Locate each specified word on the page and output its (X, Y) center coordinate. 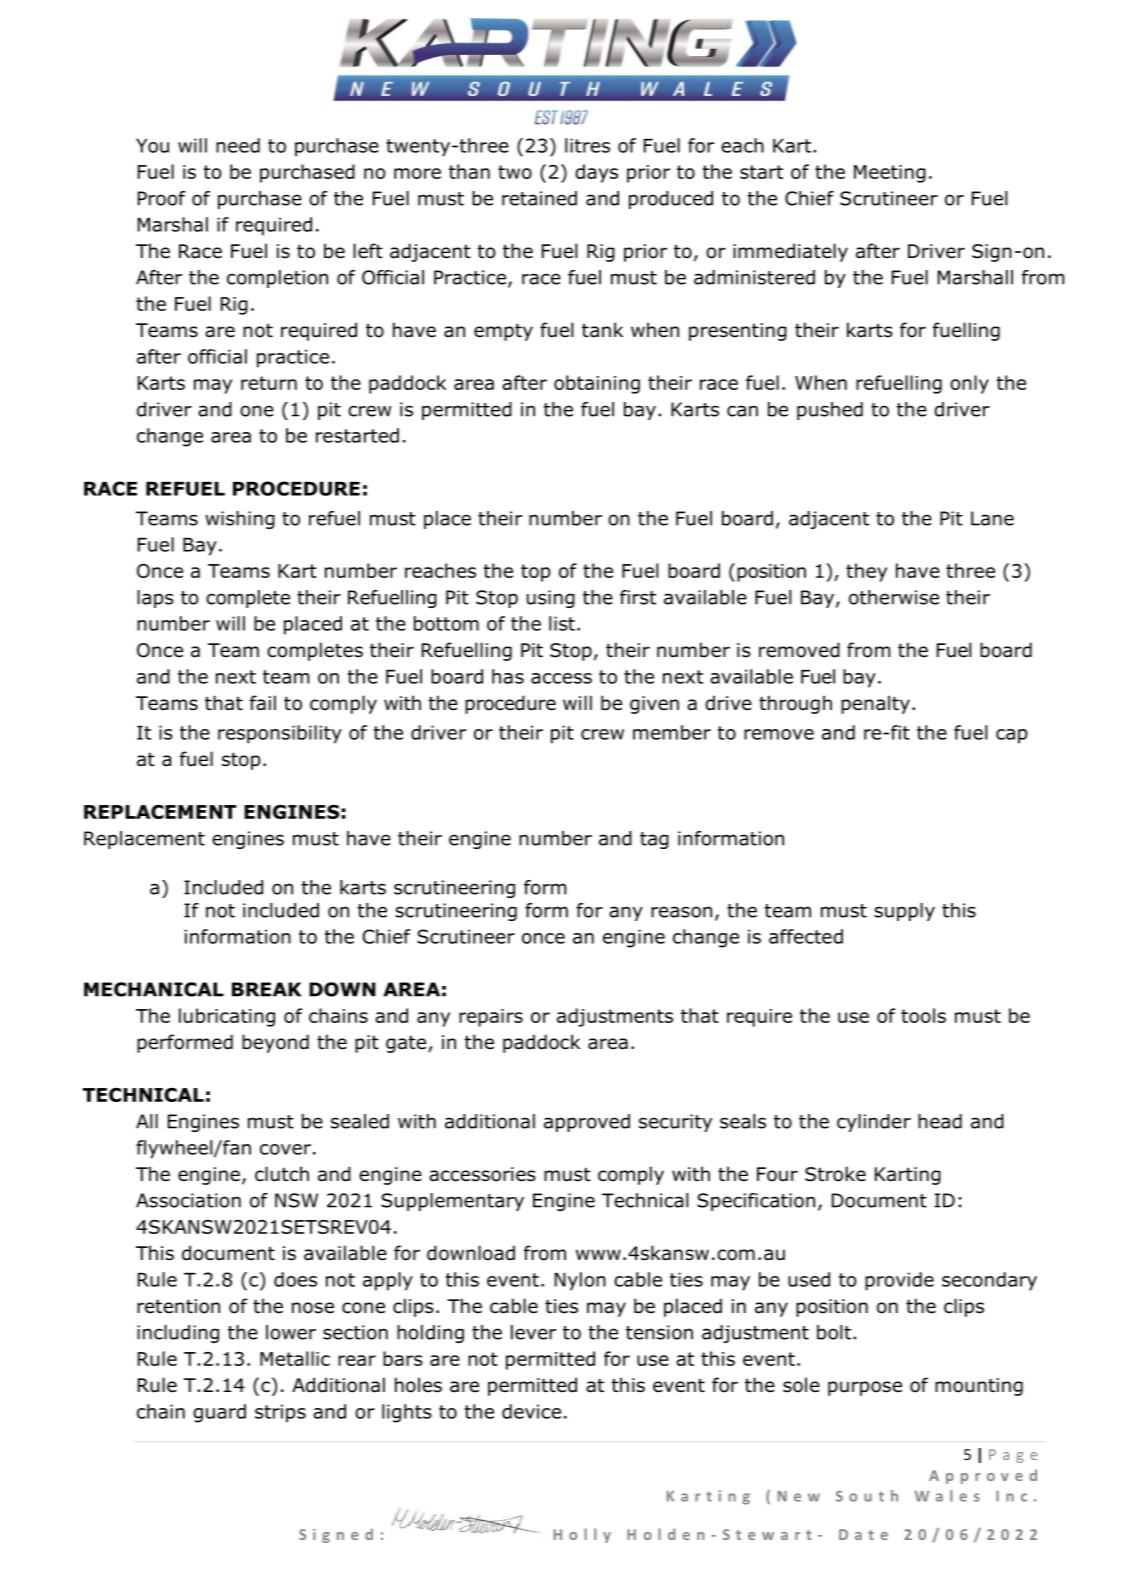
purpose (865, 1388)
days (596, 173)
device (531, 1411)
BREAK (266, 989)
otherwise (894, 597)
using (551, 599)
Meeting (890, 174)
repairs (491, 1018)
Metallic (295, 1358)
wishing (240, 520)
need (238, 145)
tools (923, 1015)
